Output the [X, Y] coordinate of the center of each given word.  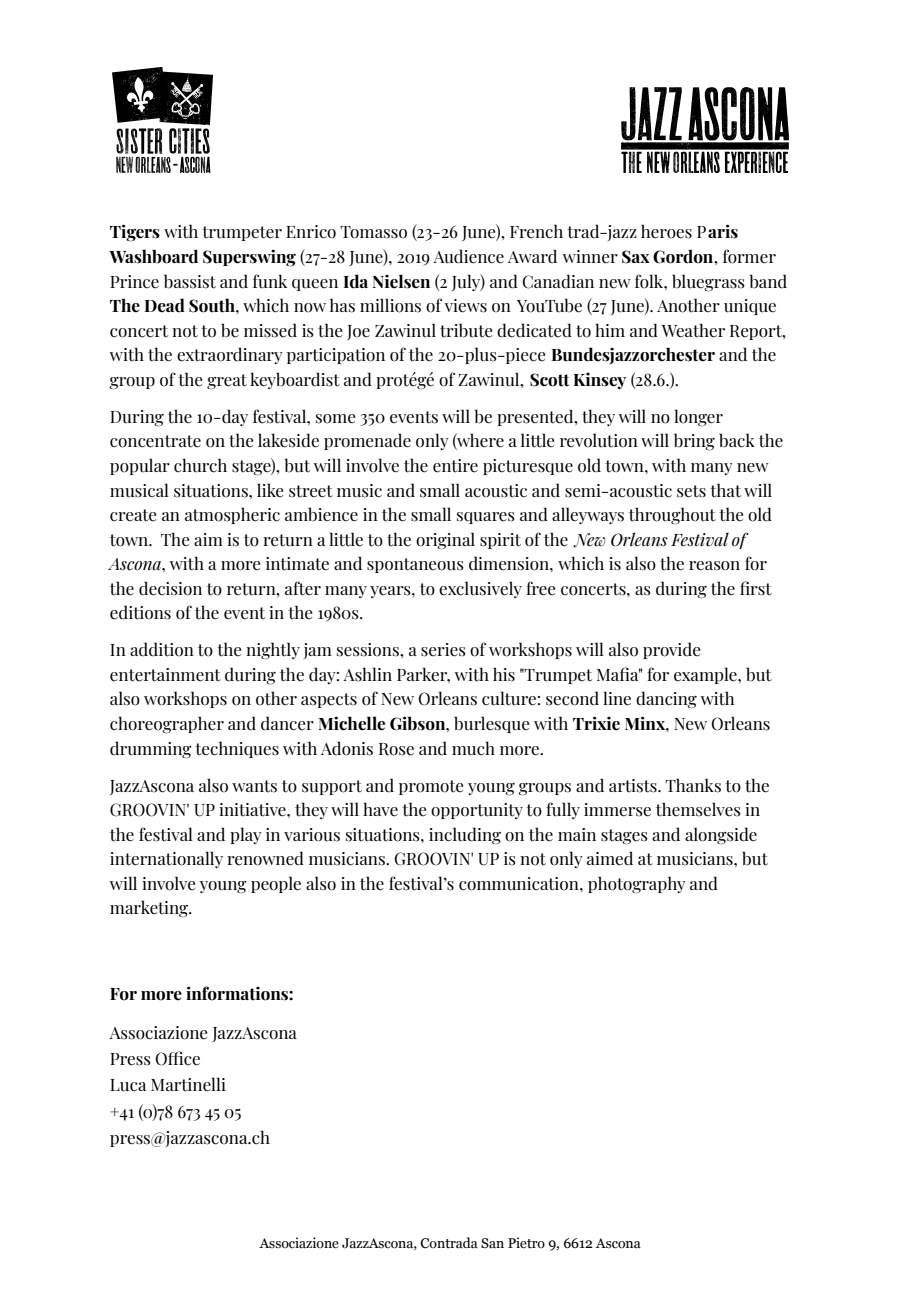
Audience [468, 256]
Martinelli [188, 1084]
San [492, 1243]
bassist [190, 281]
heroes [666, 231]
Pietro [526, 1243]
